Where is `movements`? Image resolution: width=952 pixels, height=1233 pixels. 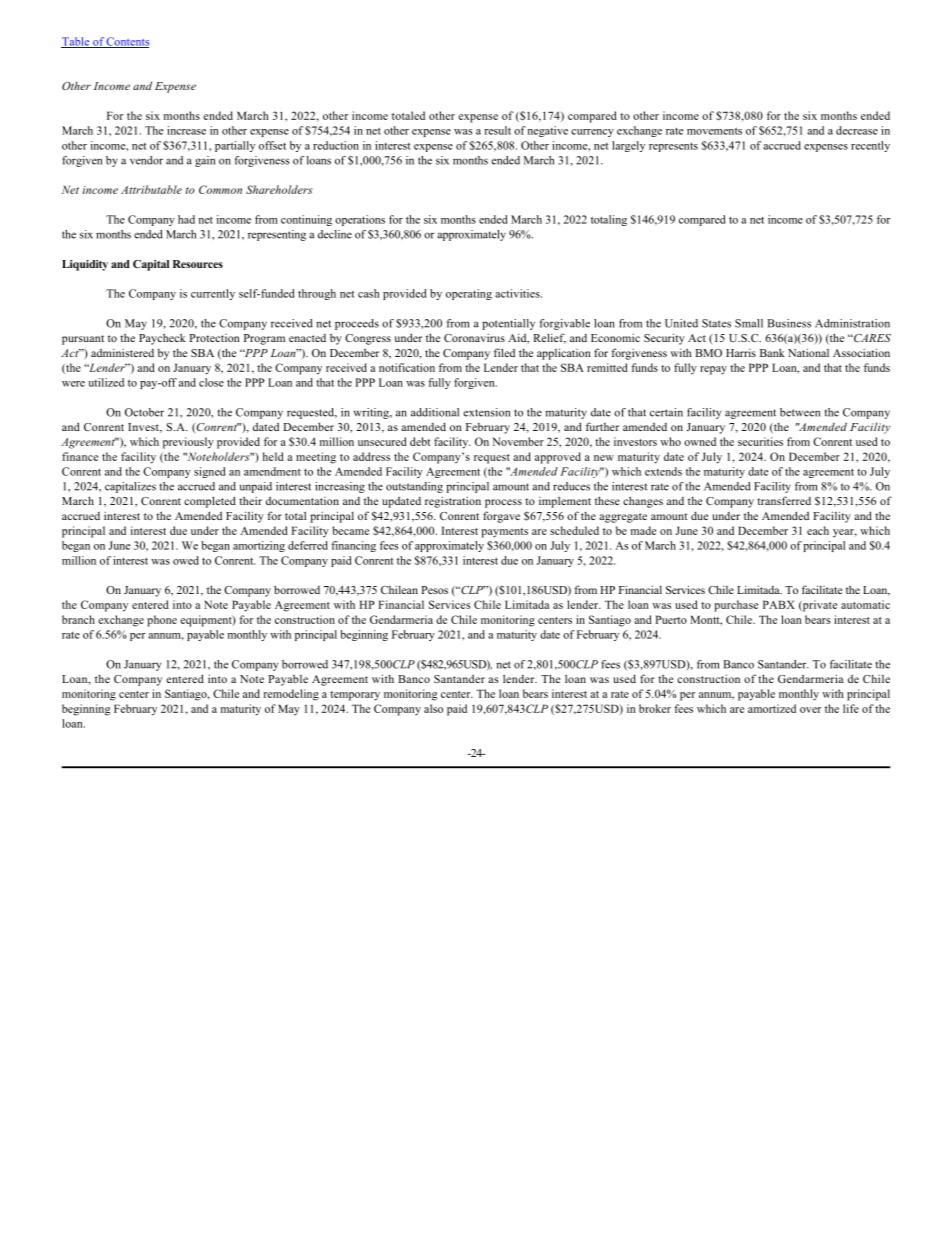
movements is located at coordinates (714, 131).
